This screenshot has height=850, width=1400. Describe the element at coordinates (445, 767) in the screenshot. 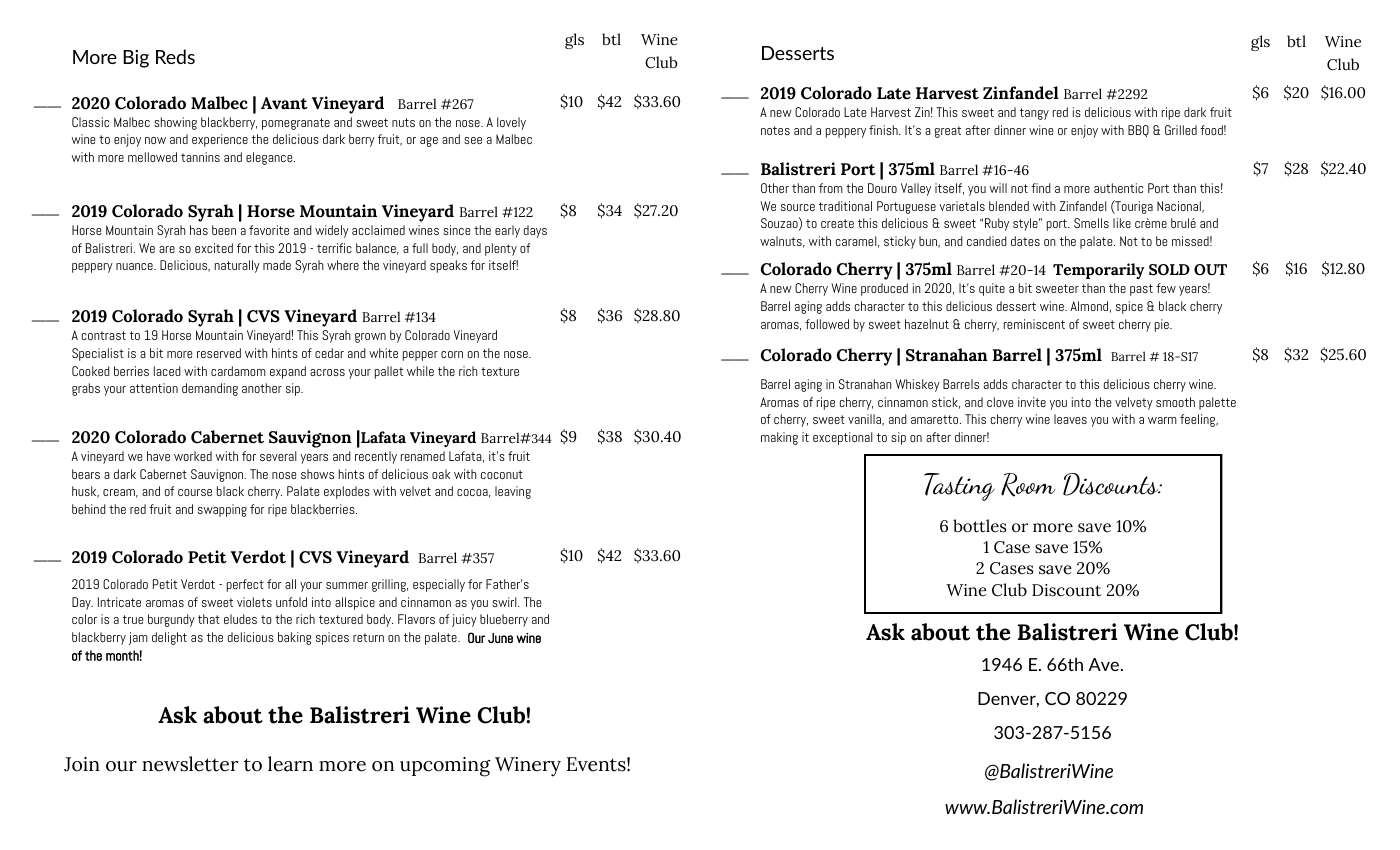

I see `upcoming` at that location.
